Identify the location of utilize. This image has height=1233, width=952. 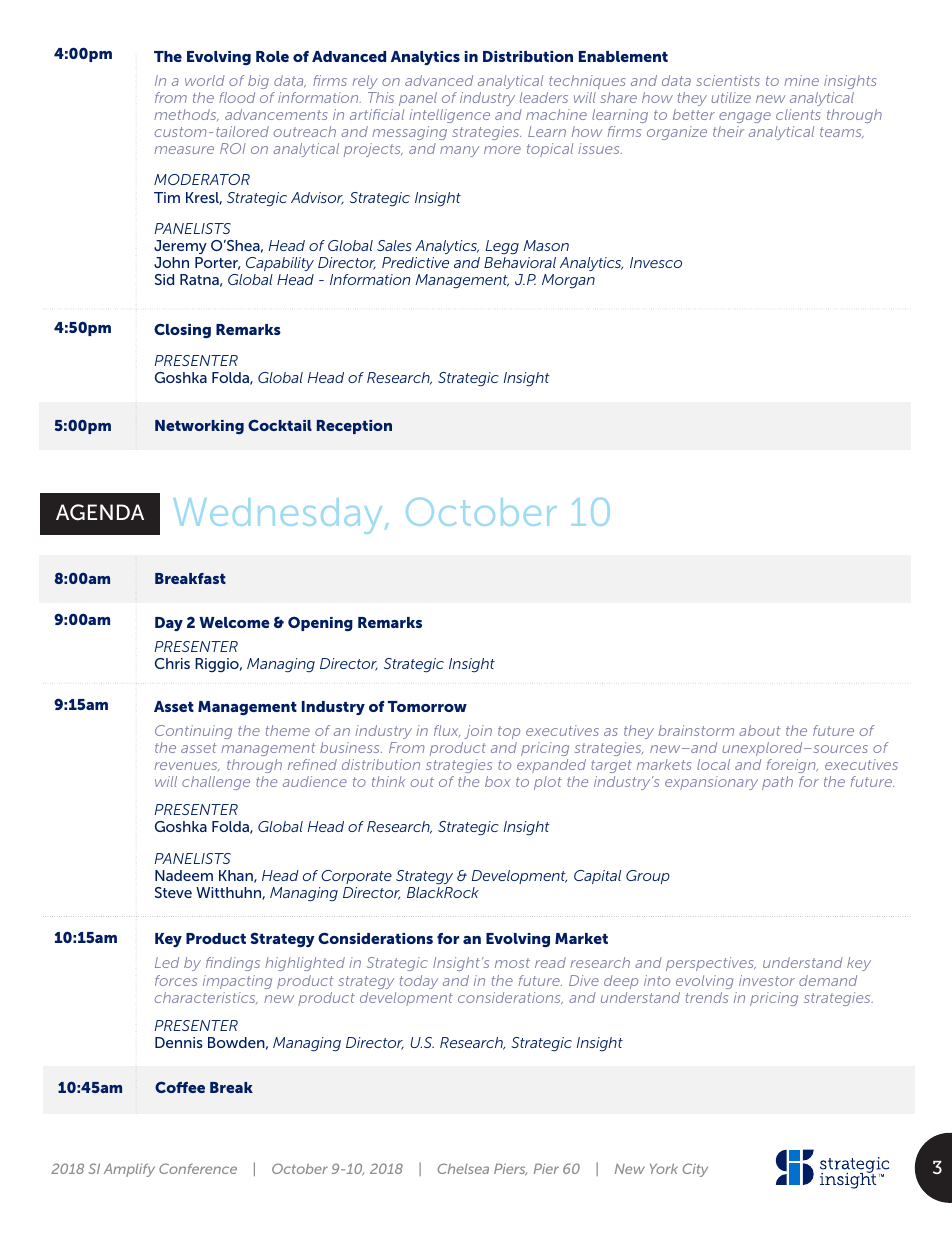
(731, 97).
